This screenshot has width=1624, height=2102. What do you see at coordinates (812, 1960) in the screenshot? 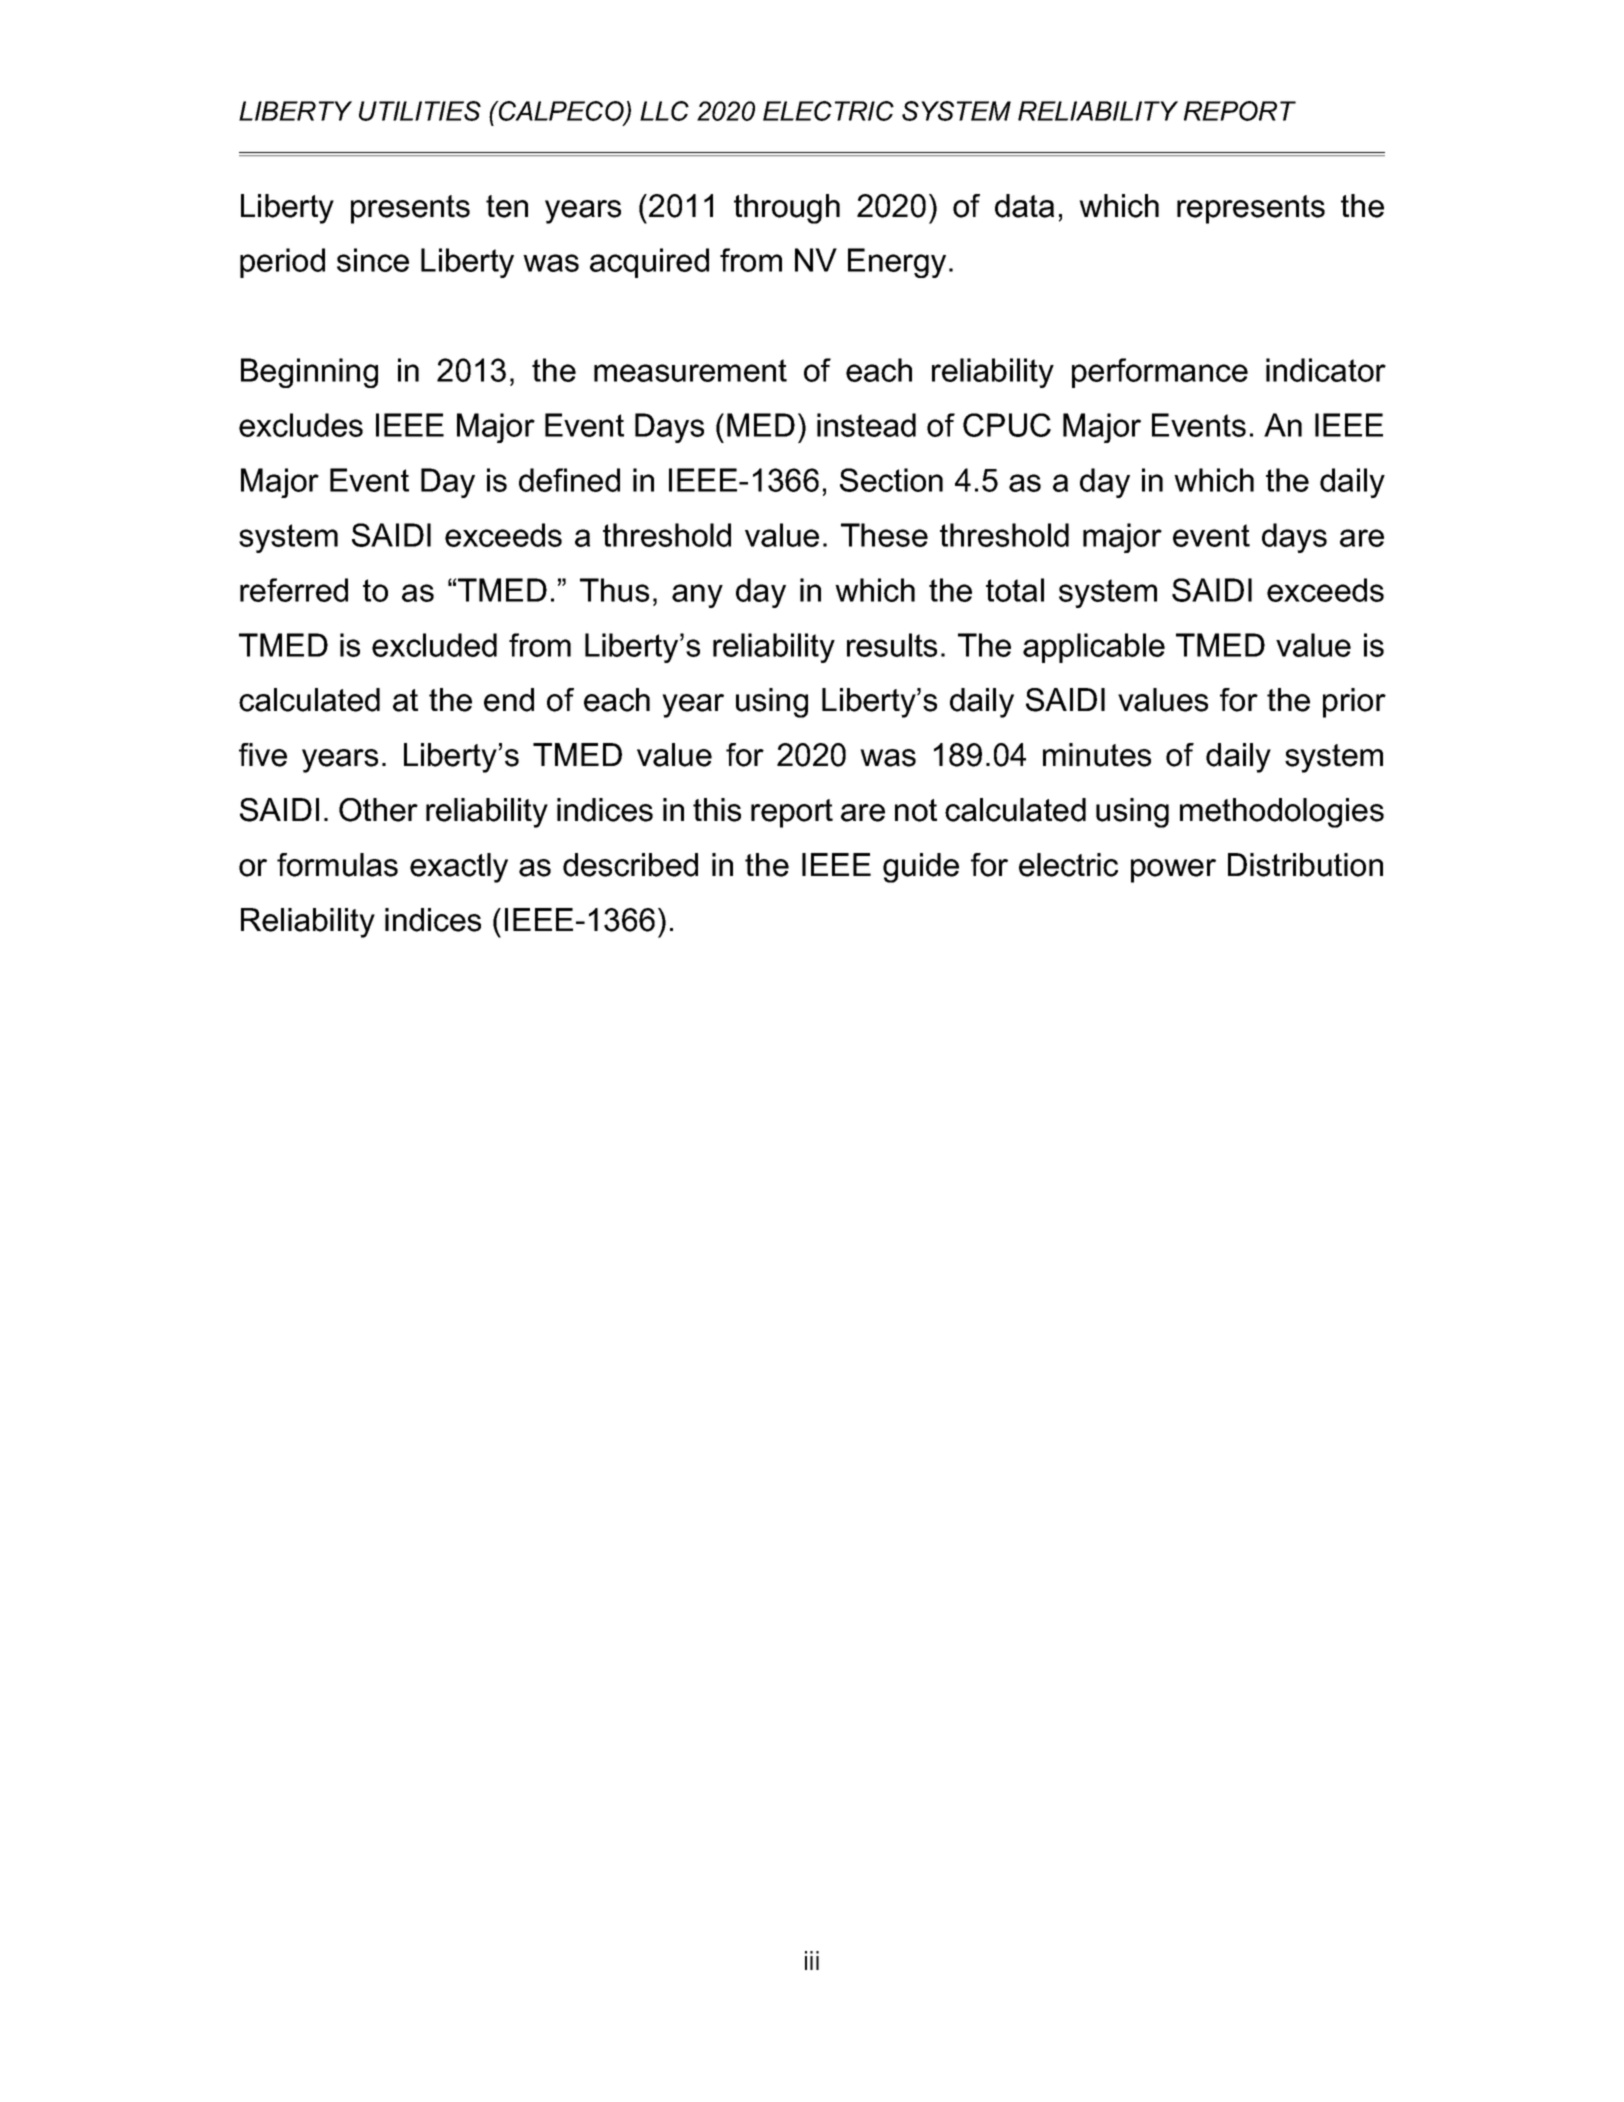
I see `iii` at bounding box center [812, 1960].
